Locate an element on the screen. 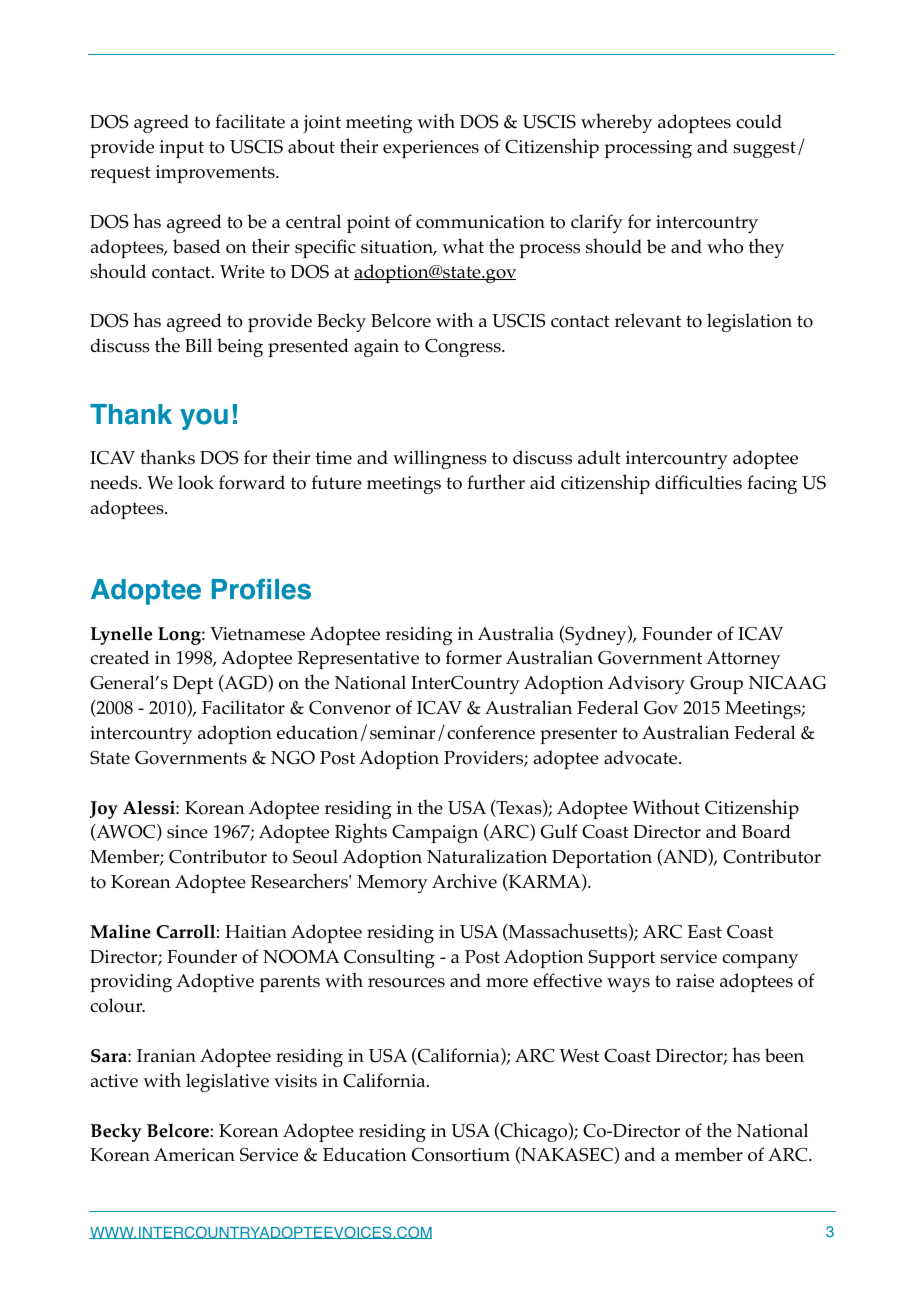 This screenshot has height=1308, width=924. Dept is located at coordinates (193, 685).
